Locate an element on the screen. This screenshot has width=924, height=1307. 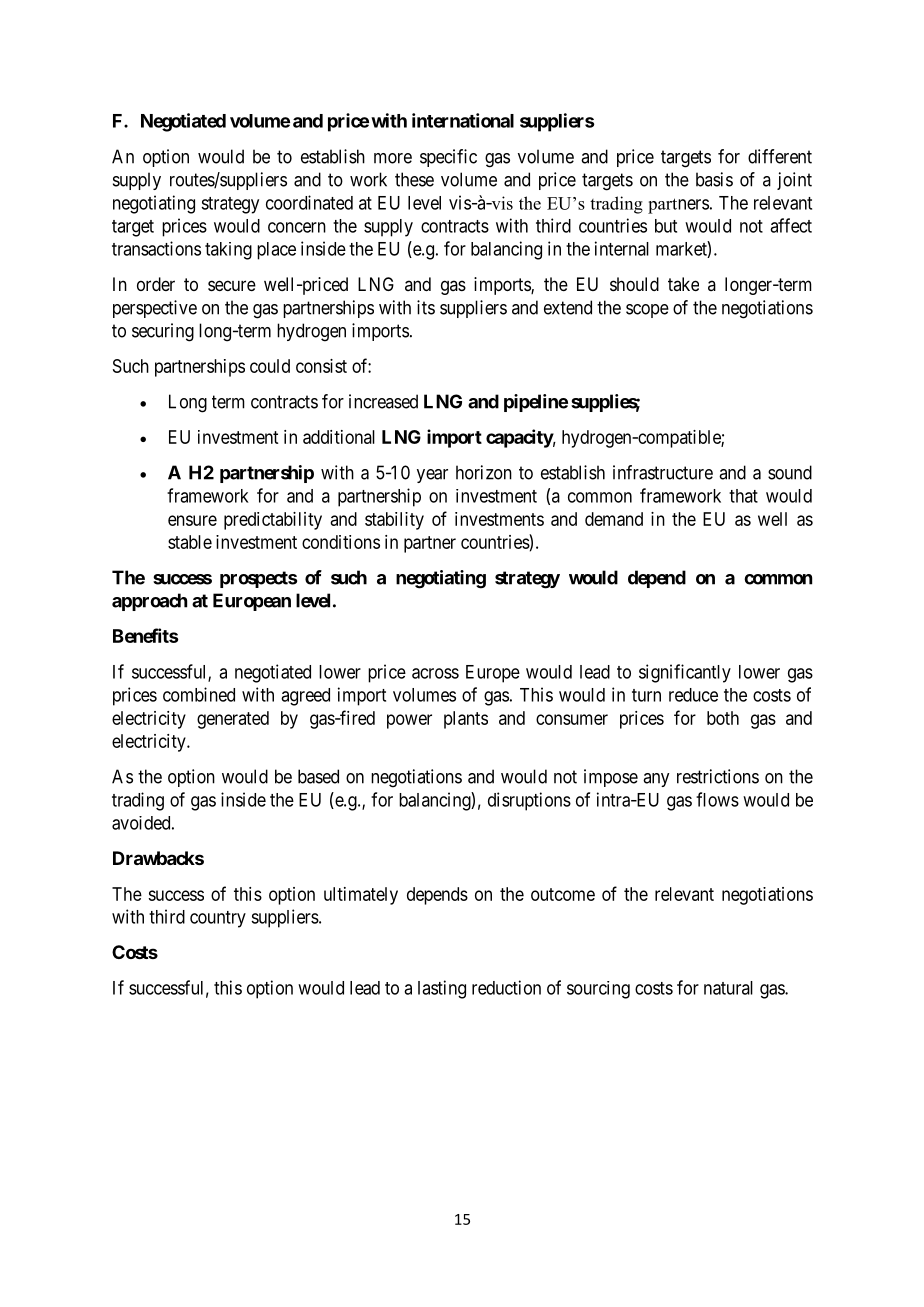
extend is located at coordinates (568, 307).
